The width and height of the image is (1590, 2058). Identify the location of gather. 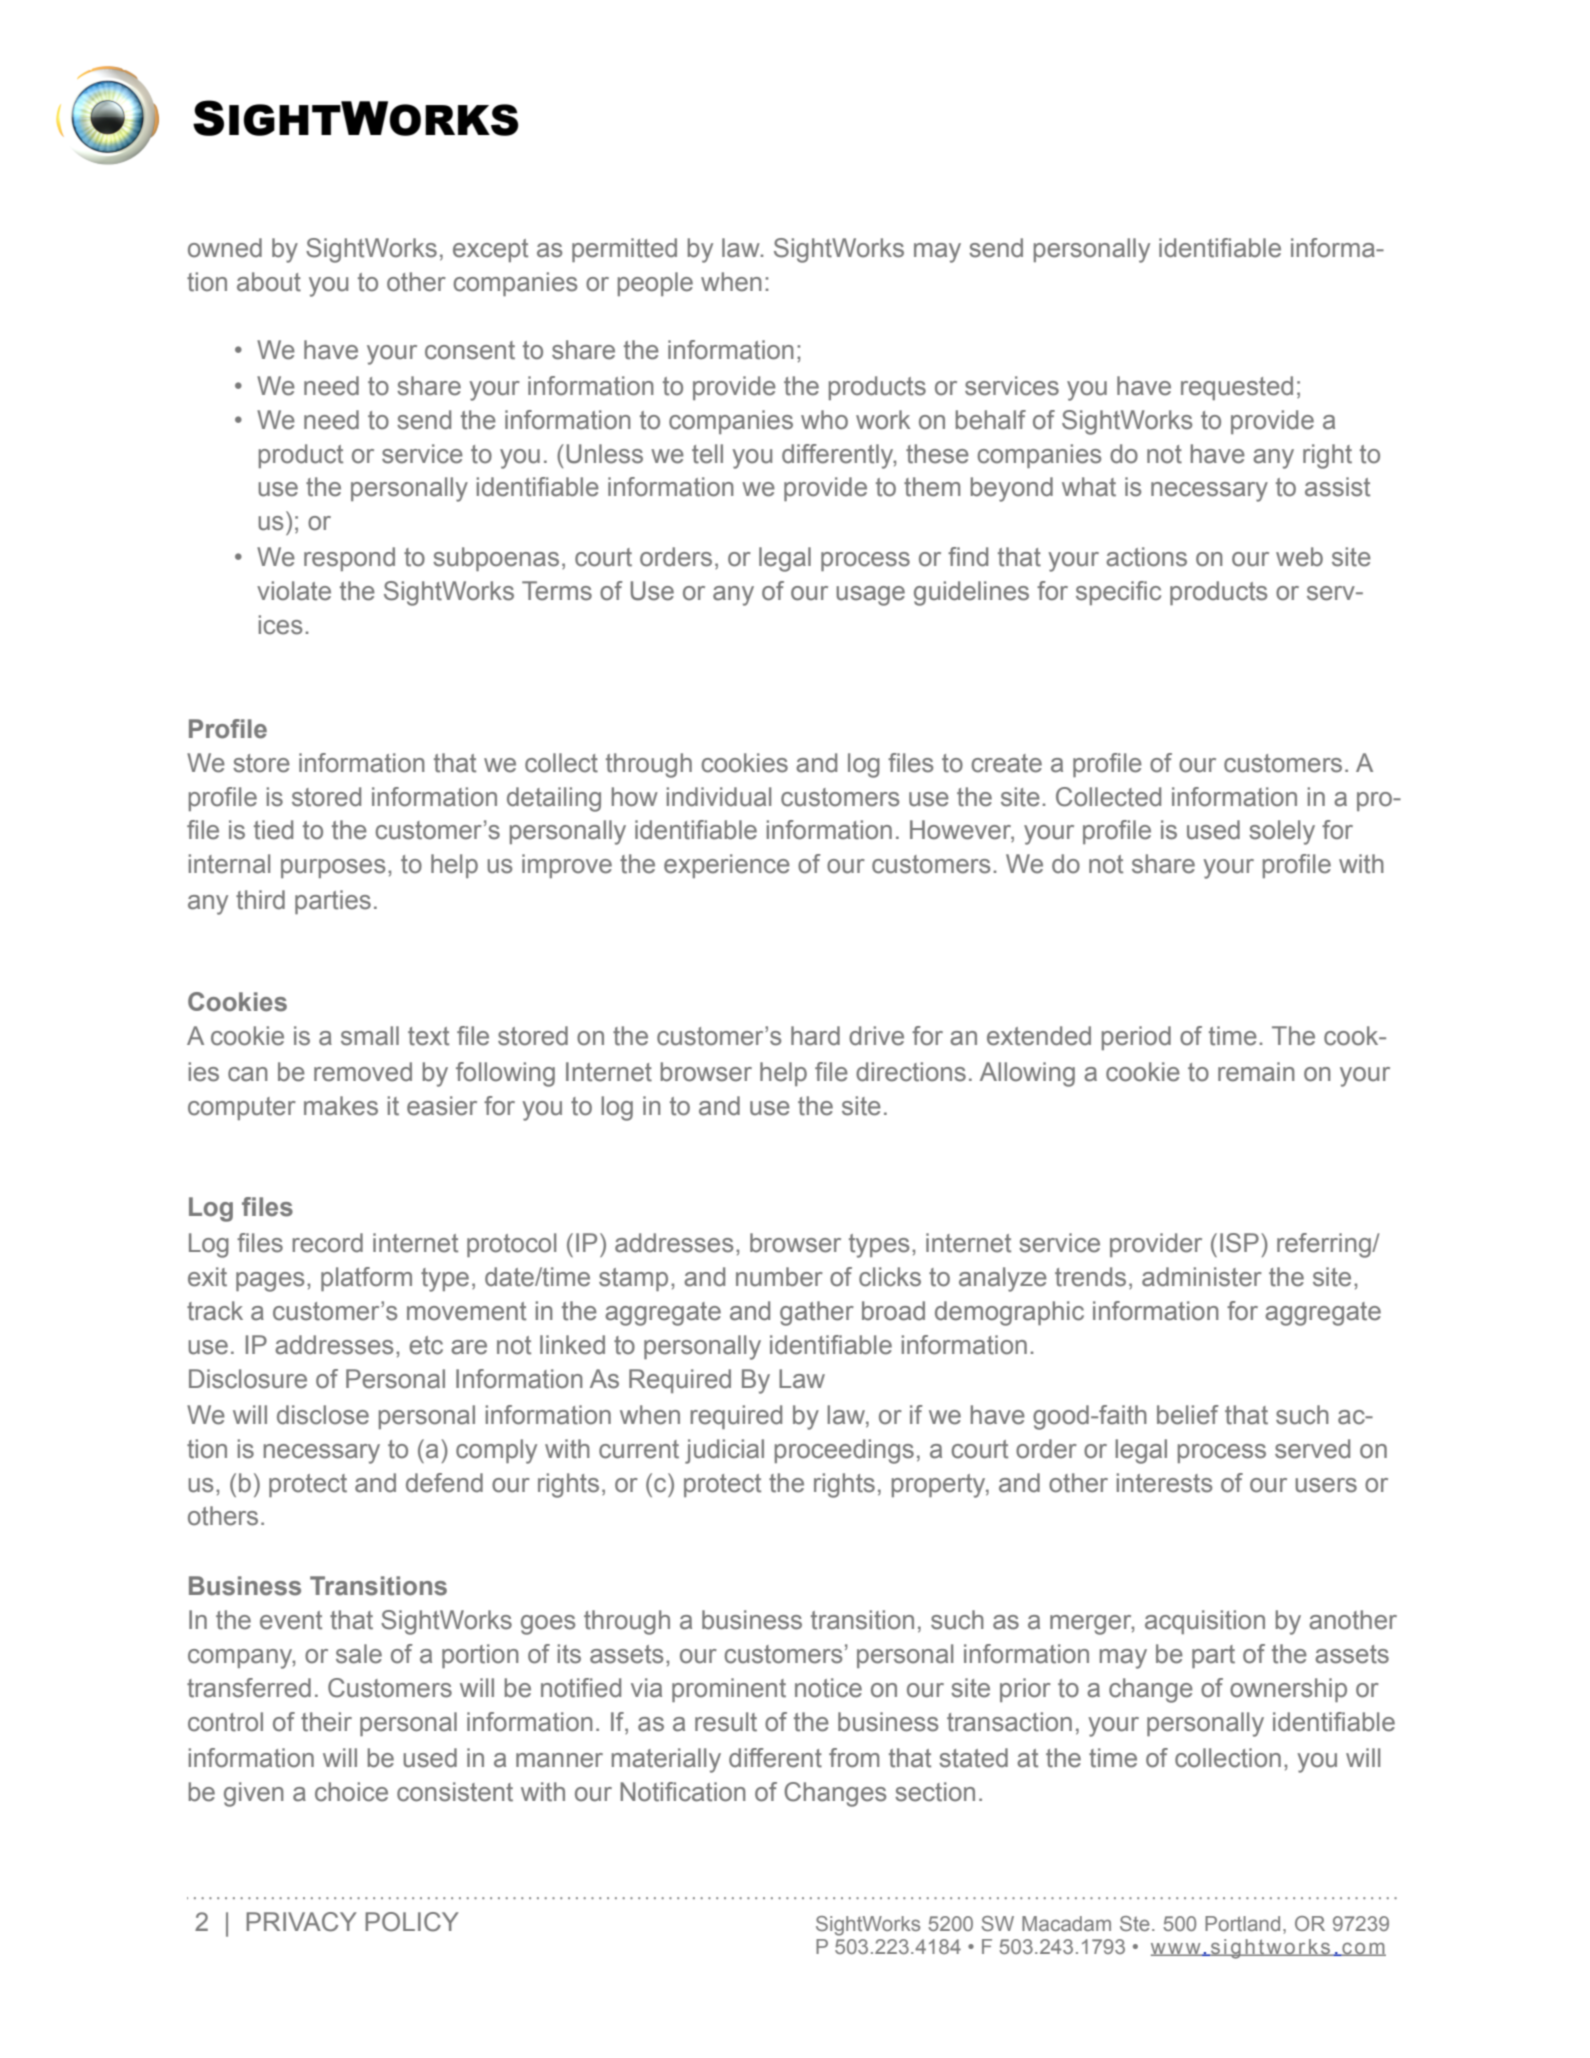
(817, 1313).
